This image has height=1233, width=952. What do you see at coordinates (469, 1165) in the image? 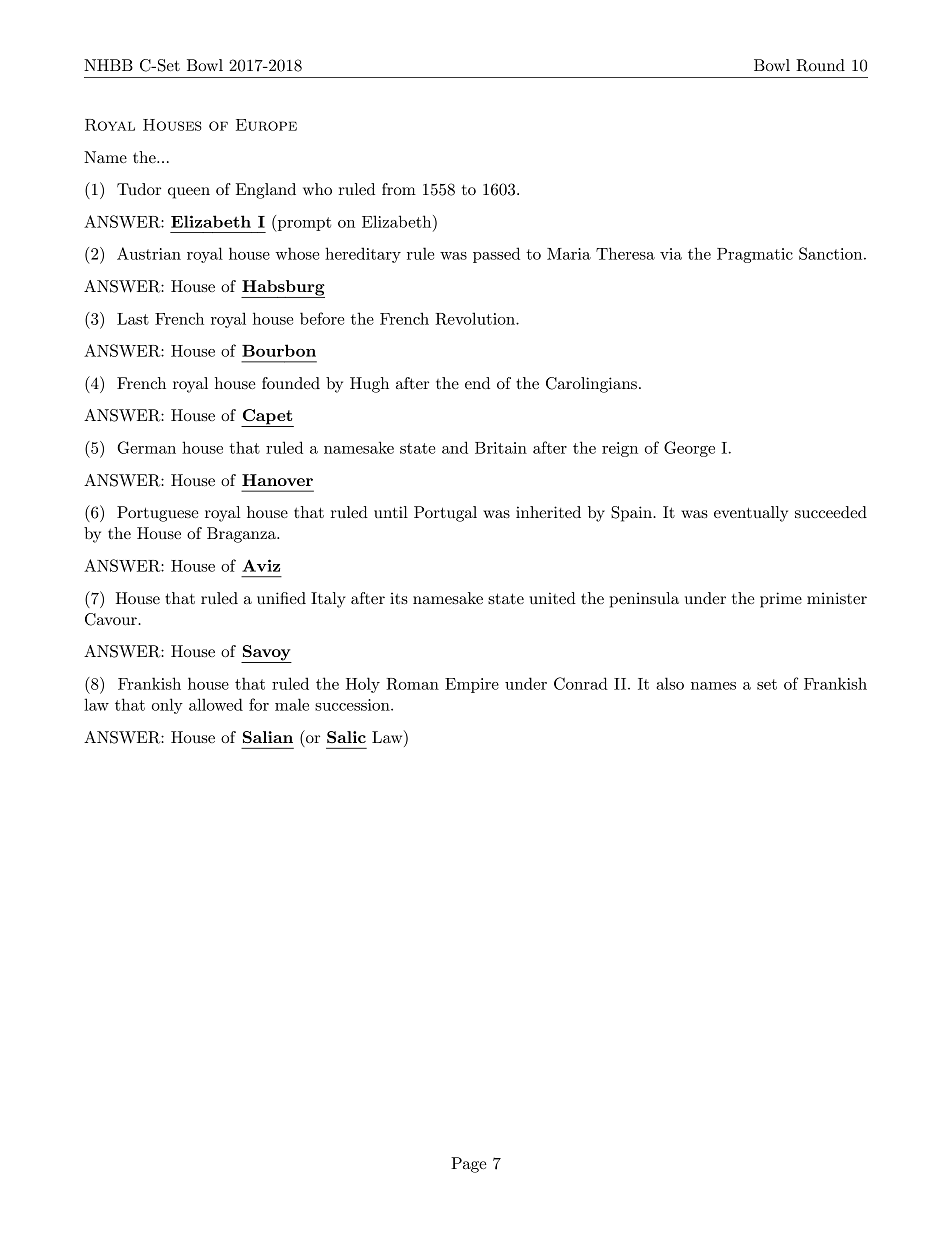
I see `Page` at bounding box center [469, 1165].
